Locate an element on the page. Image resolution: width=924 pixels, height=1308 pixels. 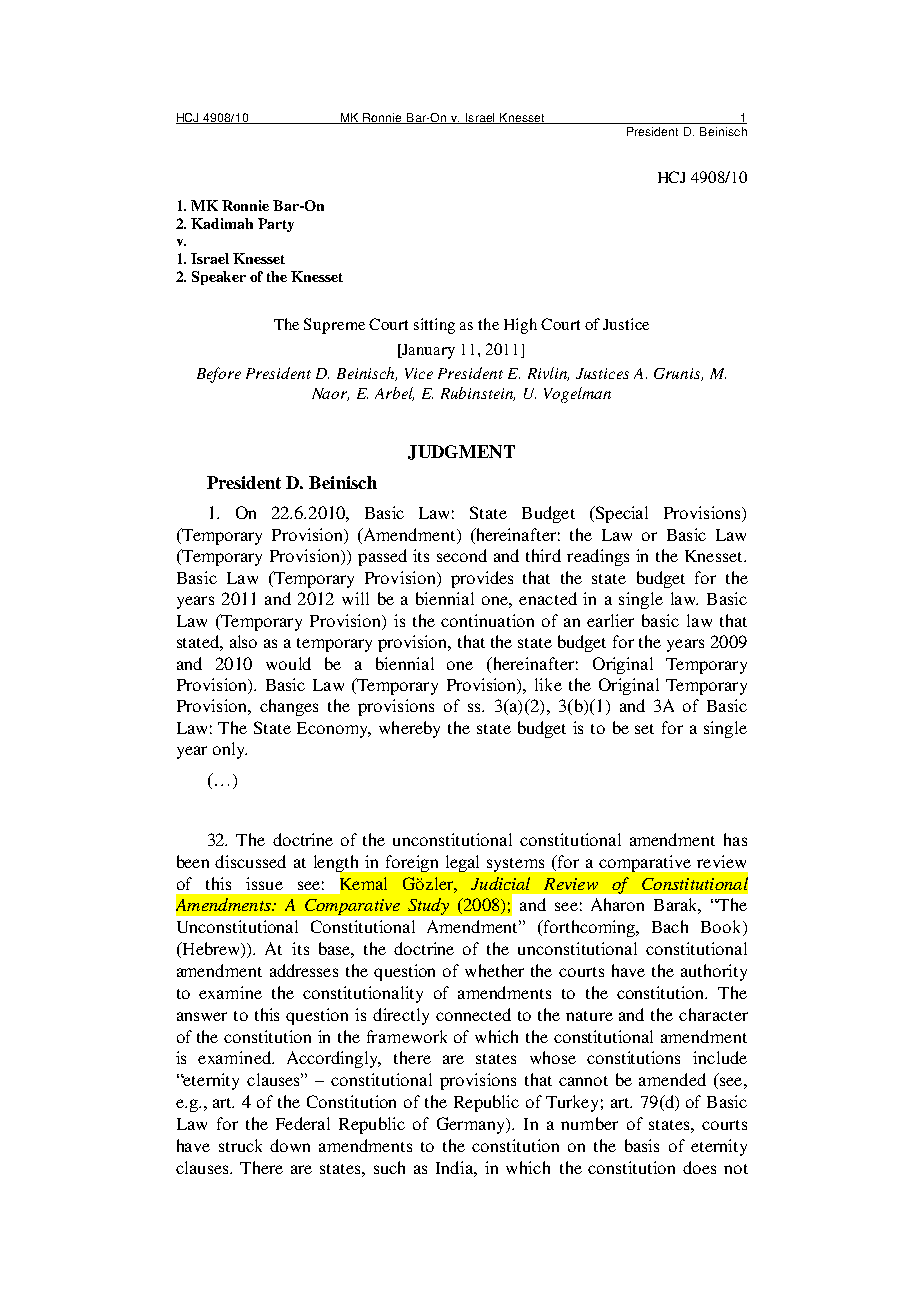
whereby is located at coordinates (409, 729).
